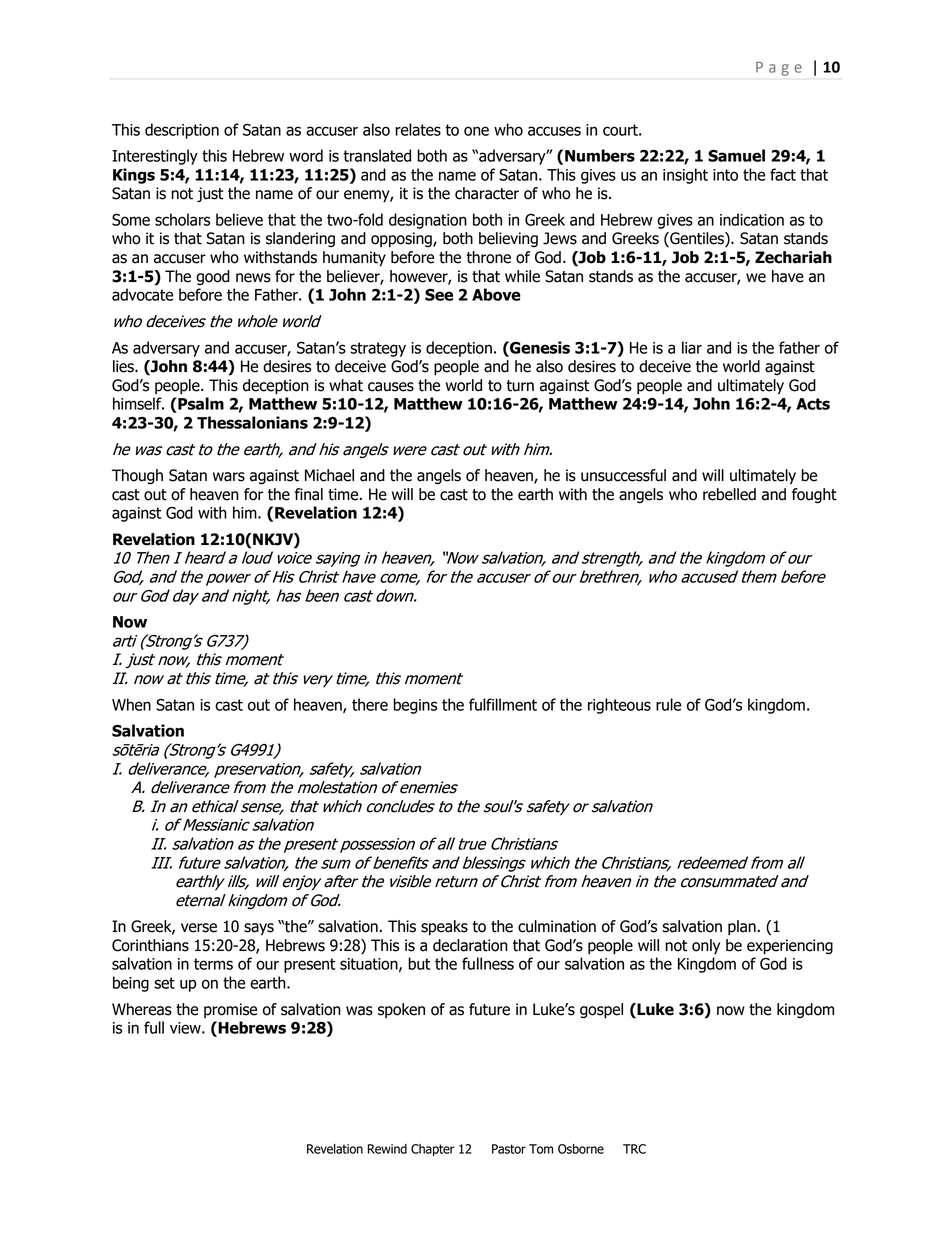 This screenshot has height=1233, width=952. I want to click on Chapter, so click(432, 1150).
